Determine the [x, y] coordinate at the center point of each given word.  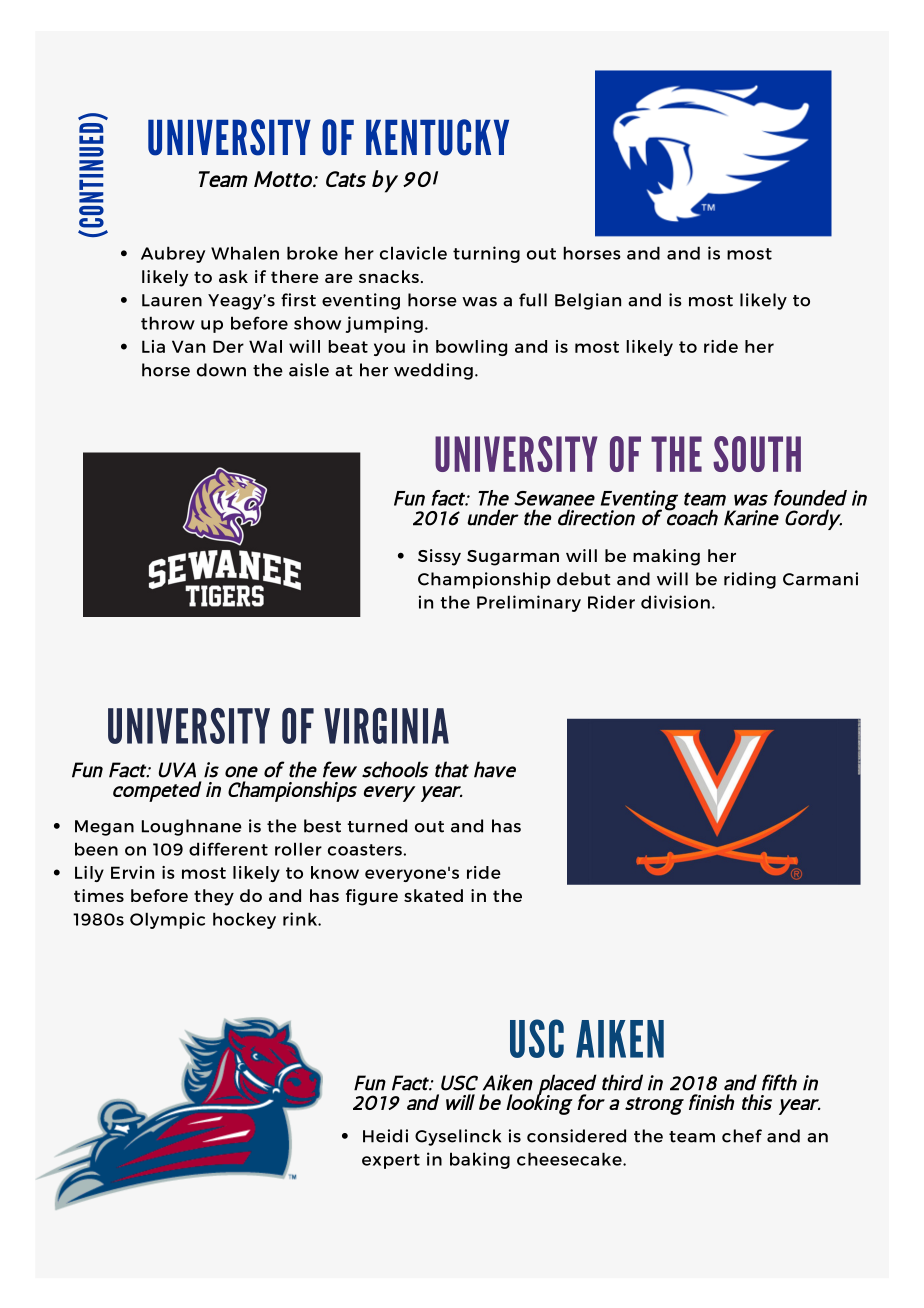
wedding [433, 371]
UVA [177, 770]
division [675, 602]
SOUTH [757, 454]
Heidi [385, 1136]
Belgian [588, 301]
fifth [779, 1082]
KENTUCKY [437, 137]
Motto [284, 179]
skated [433, 895]
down [221, 370]
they [214, 897]
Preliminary [529, 603]
